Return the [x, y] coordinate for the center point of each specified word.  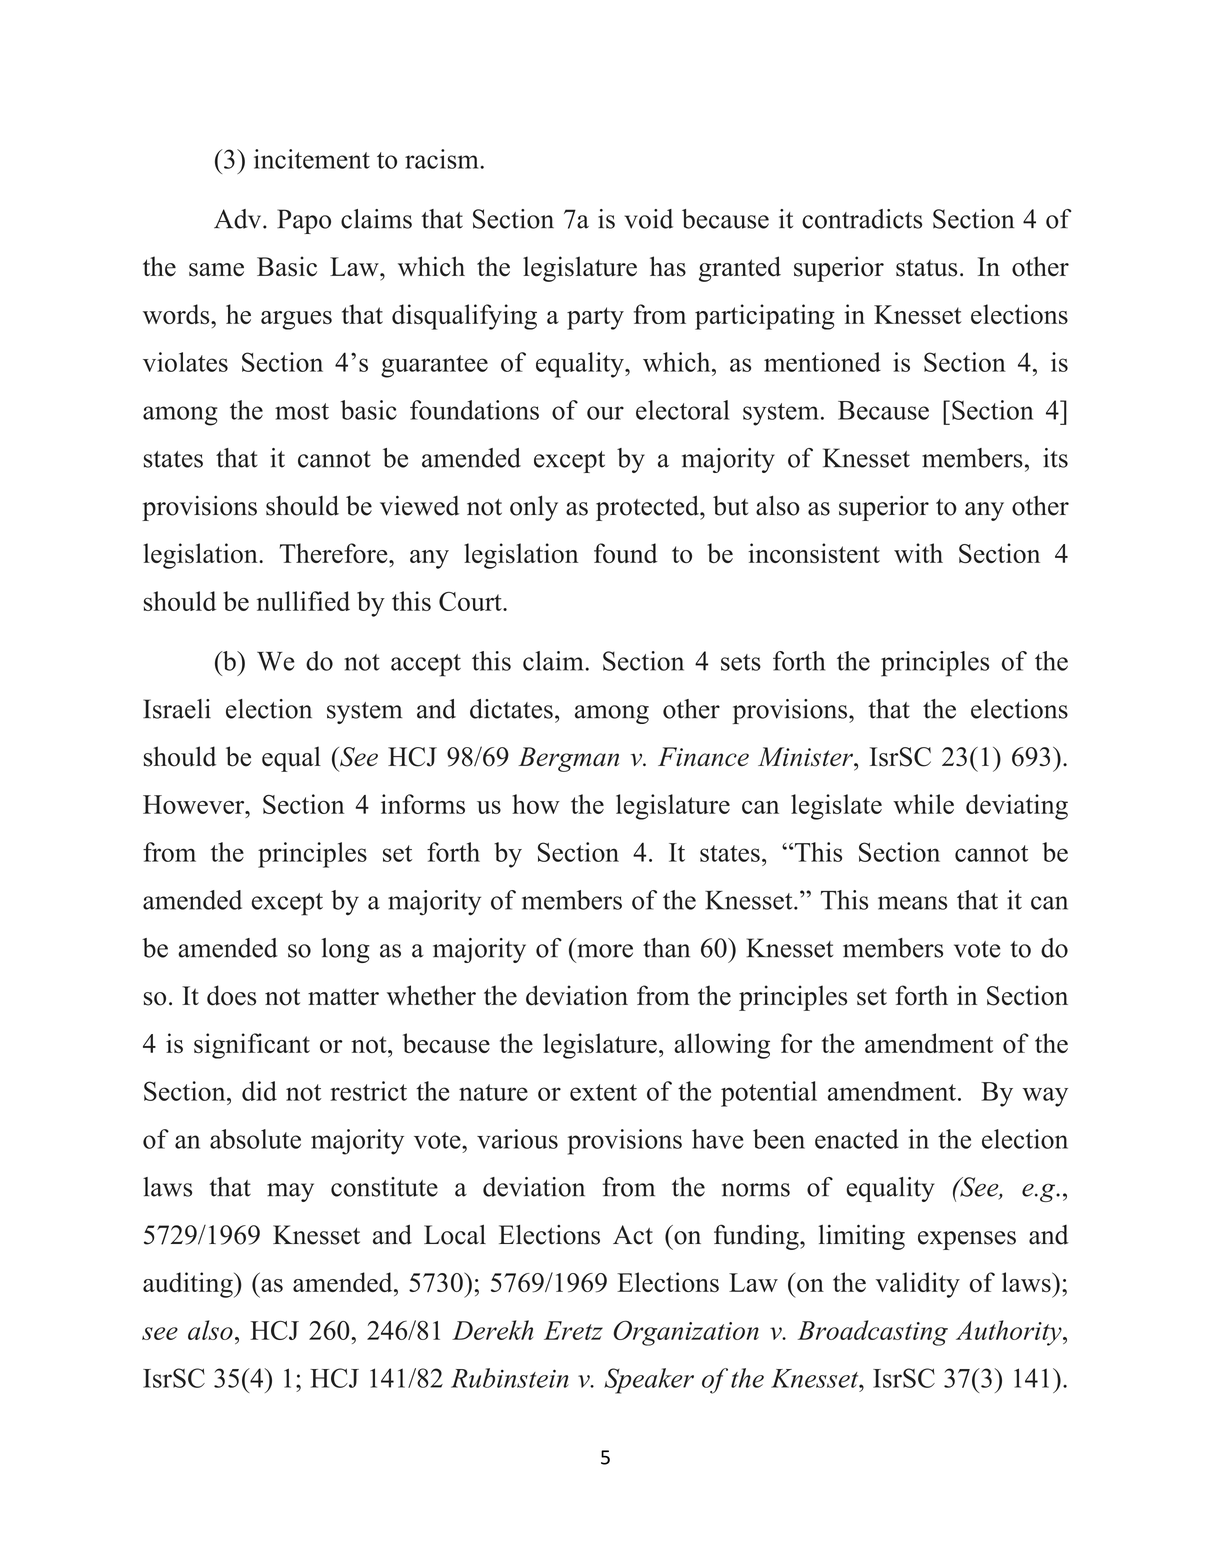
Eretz [573, 1330]
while [923, 804]
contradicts [862, 219]
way [1045, 1097]
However [195, 804]
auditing [189, 1285]
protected [648, 508]
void [649, 219]
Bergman [568, 759]
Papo [304, 221]
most [302, 411]
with [918, 553]
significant [252, 1046]
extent [603, 1092]
